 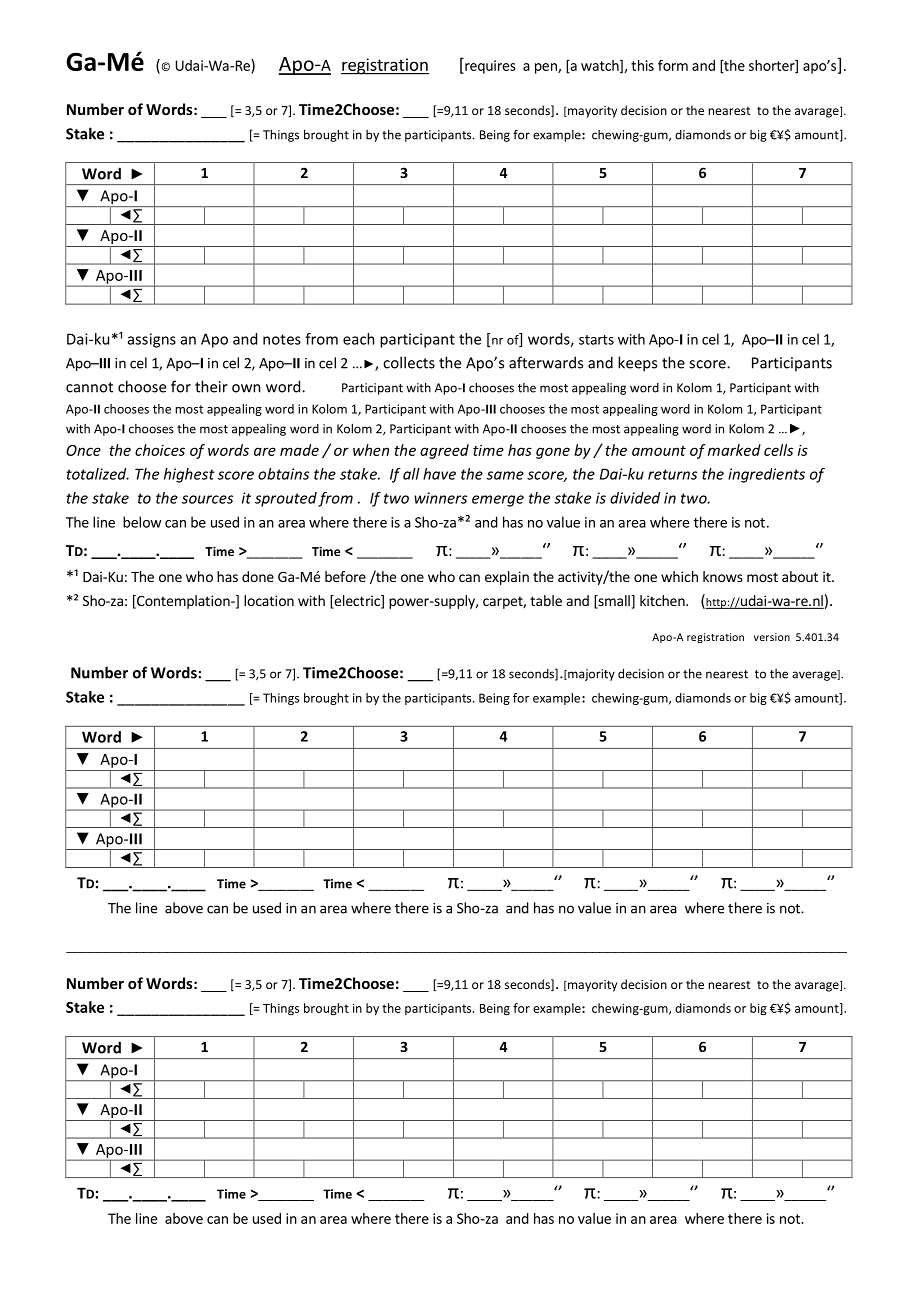 I want to click on location, so click(x=269, y=600).
